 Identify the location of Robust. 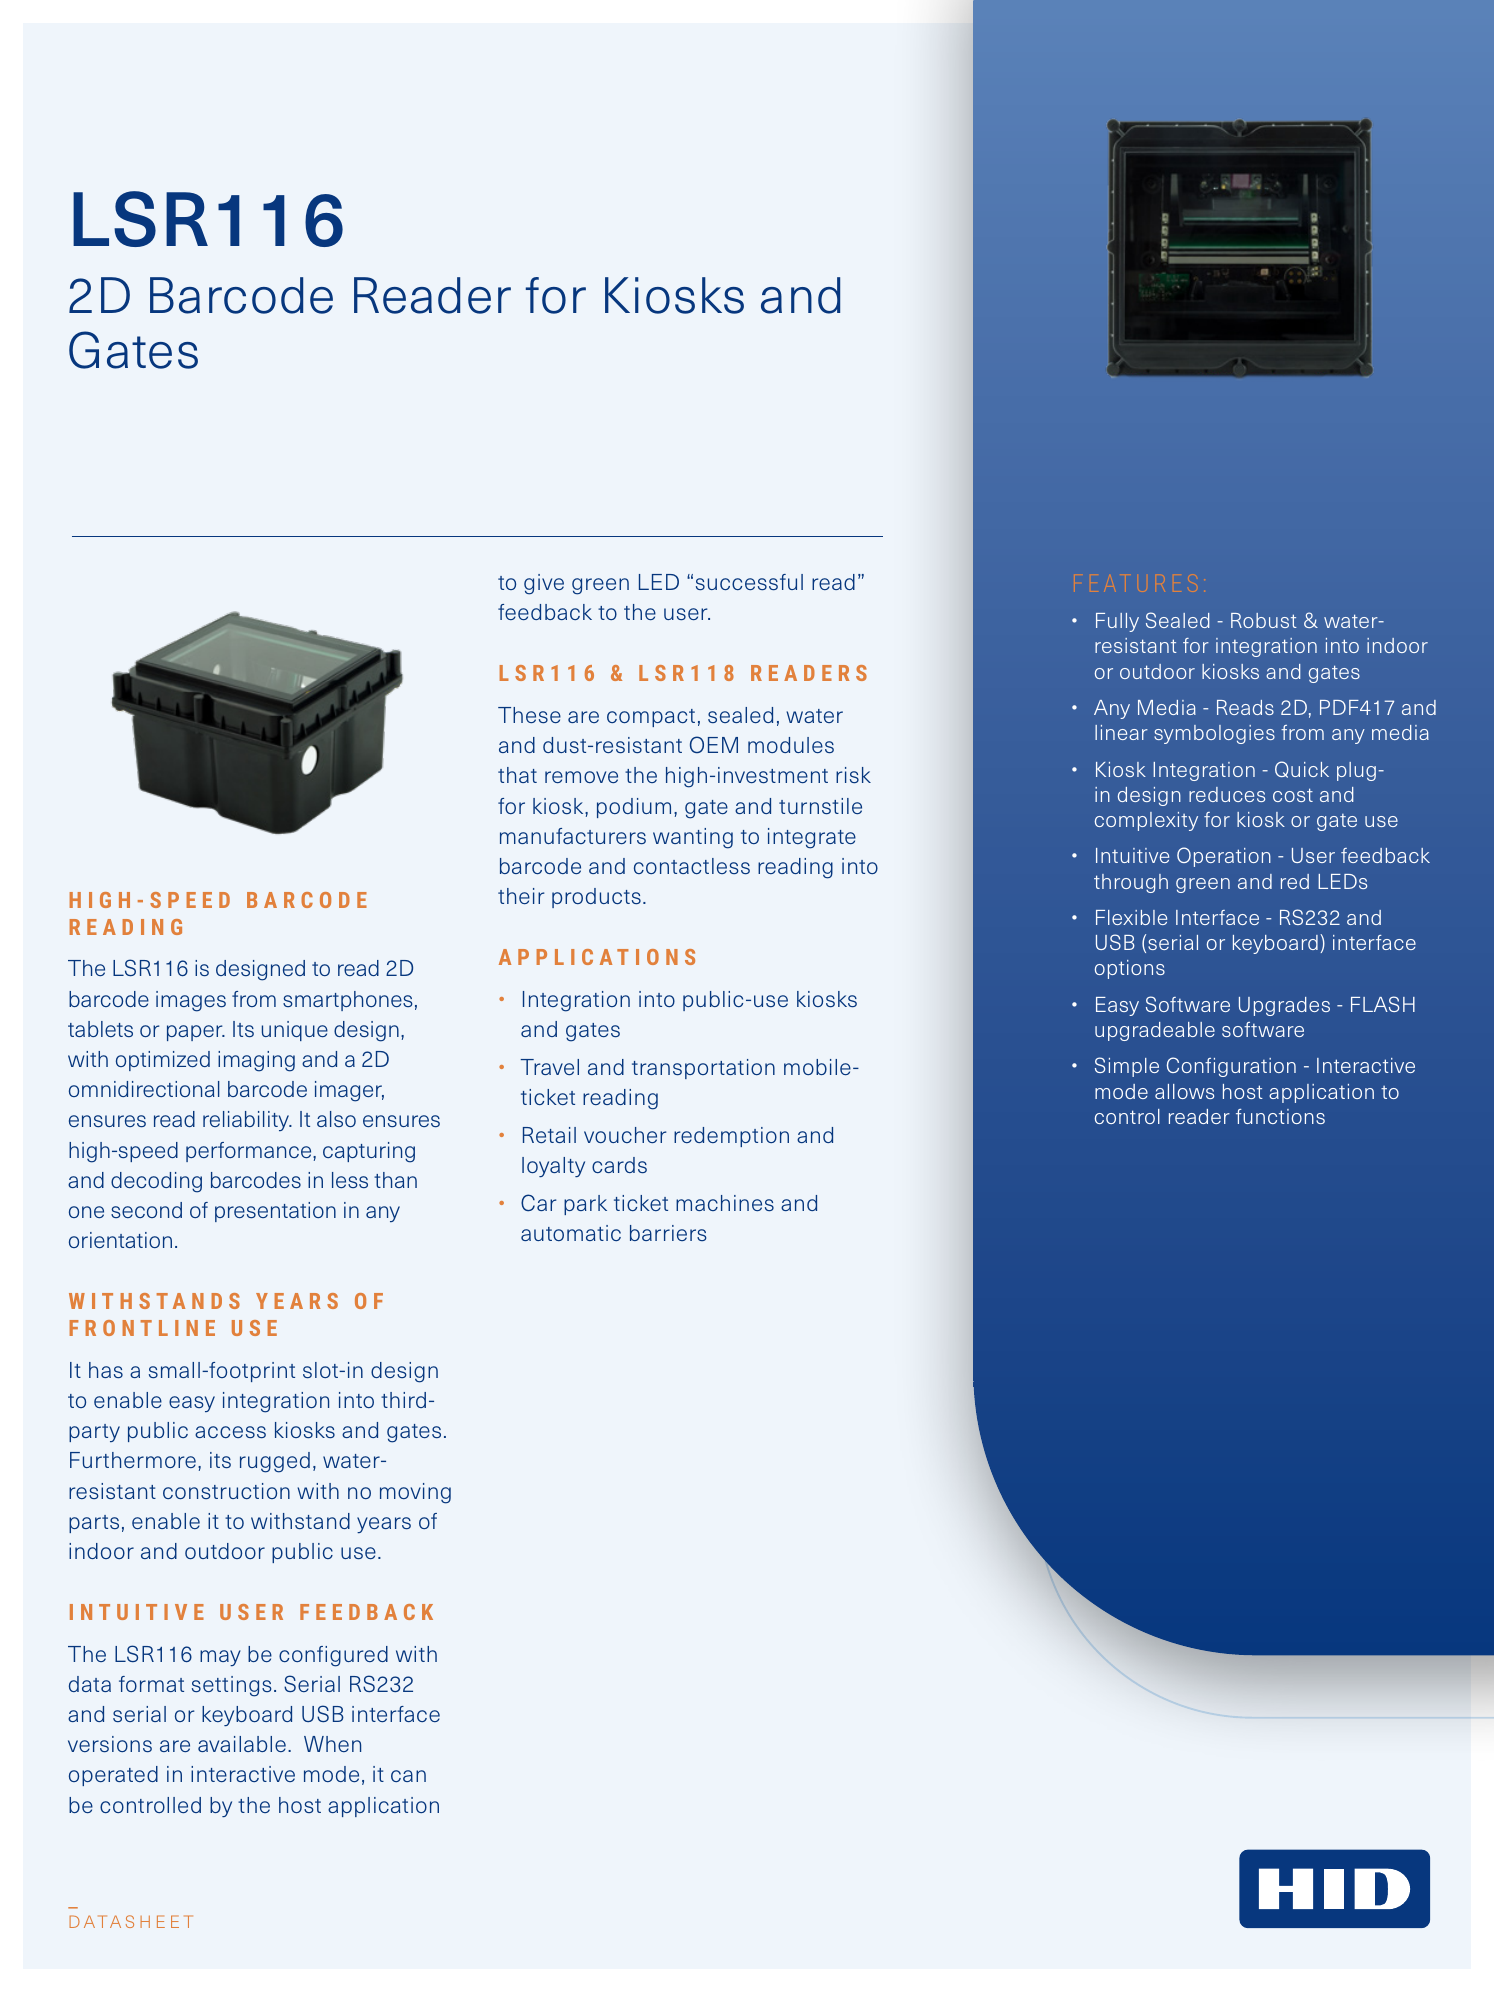
(1264, 620).
